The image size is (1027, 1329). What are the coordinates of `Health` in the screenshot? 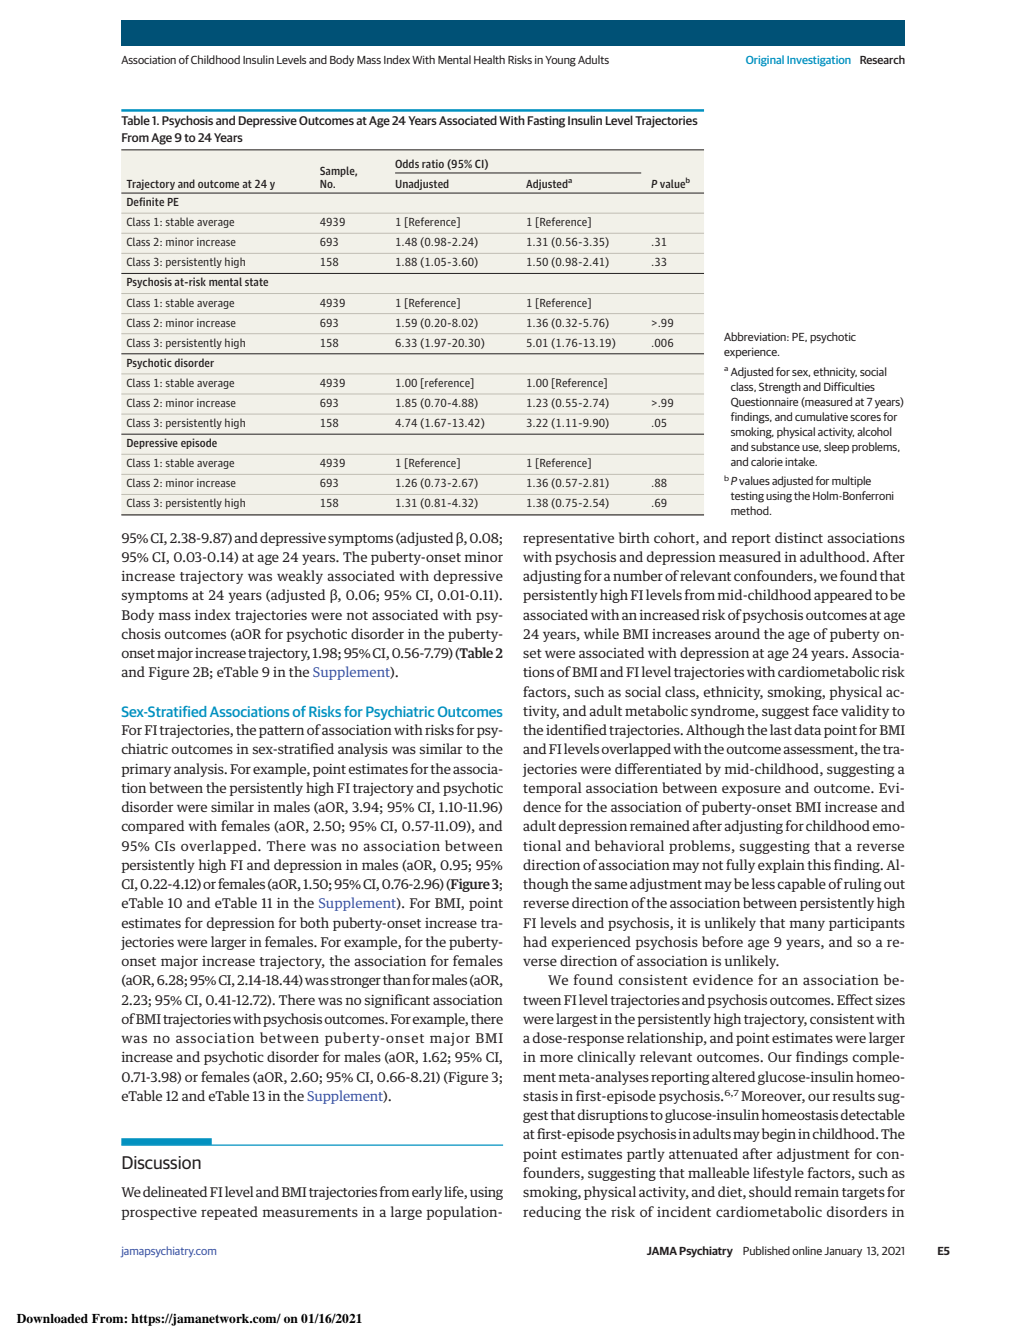 It's located at (489, 59).
